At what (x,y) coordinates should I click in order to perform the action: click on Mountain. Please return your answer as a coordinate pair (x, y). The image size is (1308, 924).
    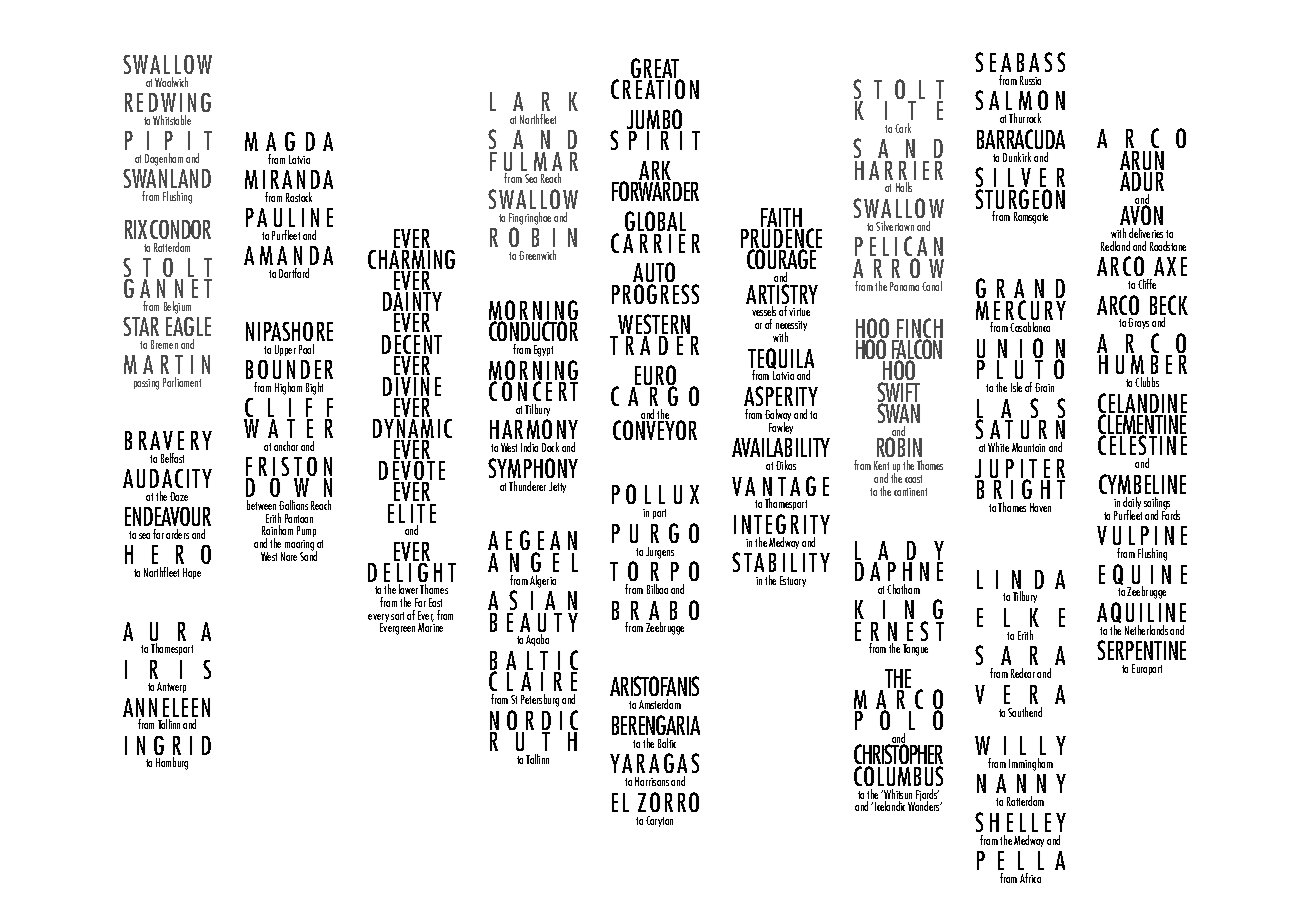
    Looking at the image, I should click on (1028, 447).
